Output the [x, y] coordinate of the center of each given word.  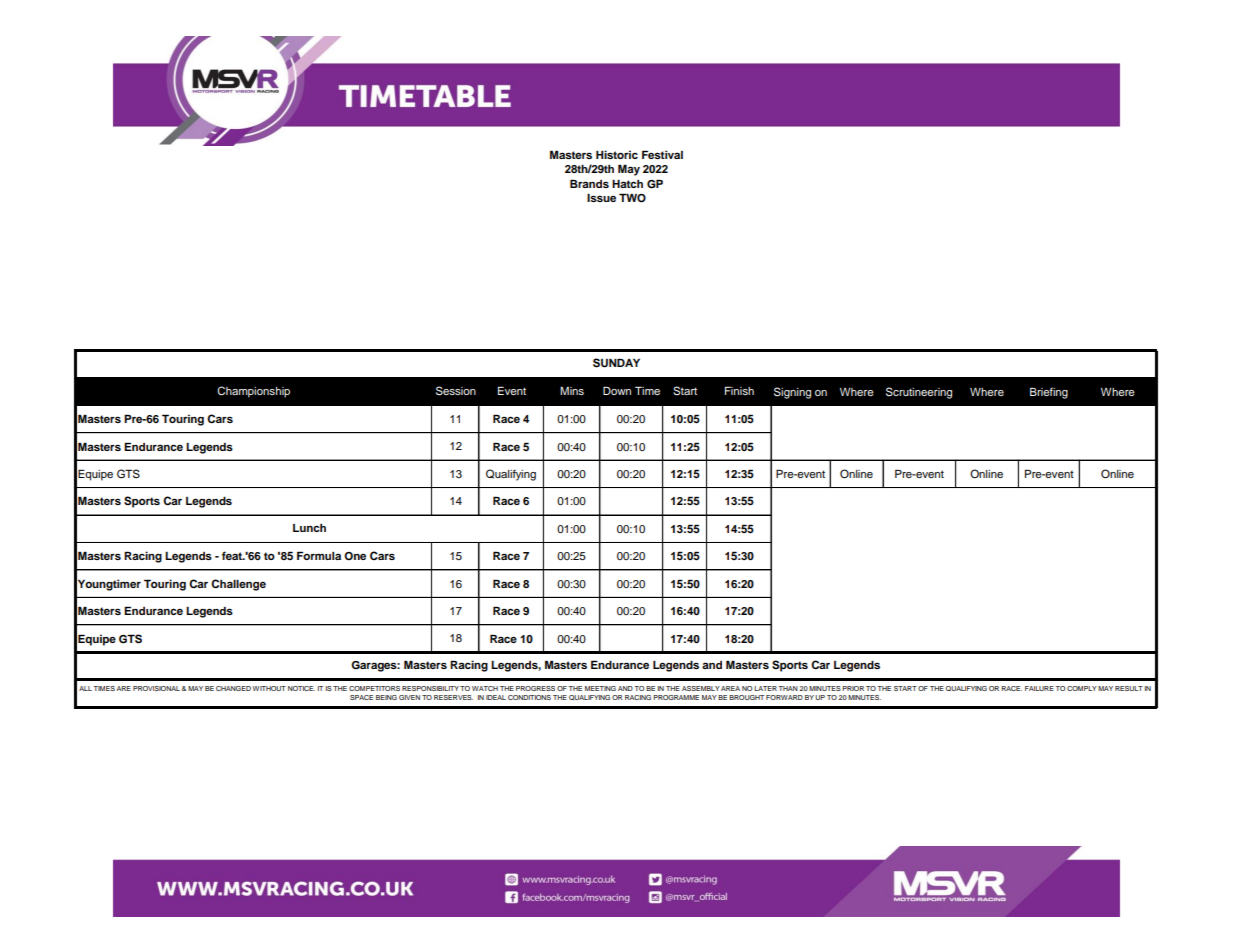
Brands [589, 183]
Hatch [627, 184]
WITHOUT [269, 688]
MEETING [600, 688]
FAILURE [1039, 688]
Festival [662, 154]
